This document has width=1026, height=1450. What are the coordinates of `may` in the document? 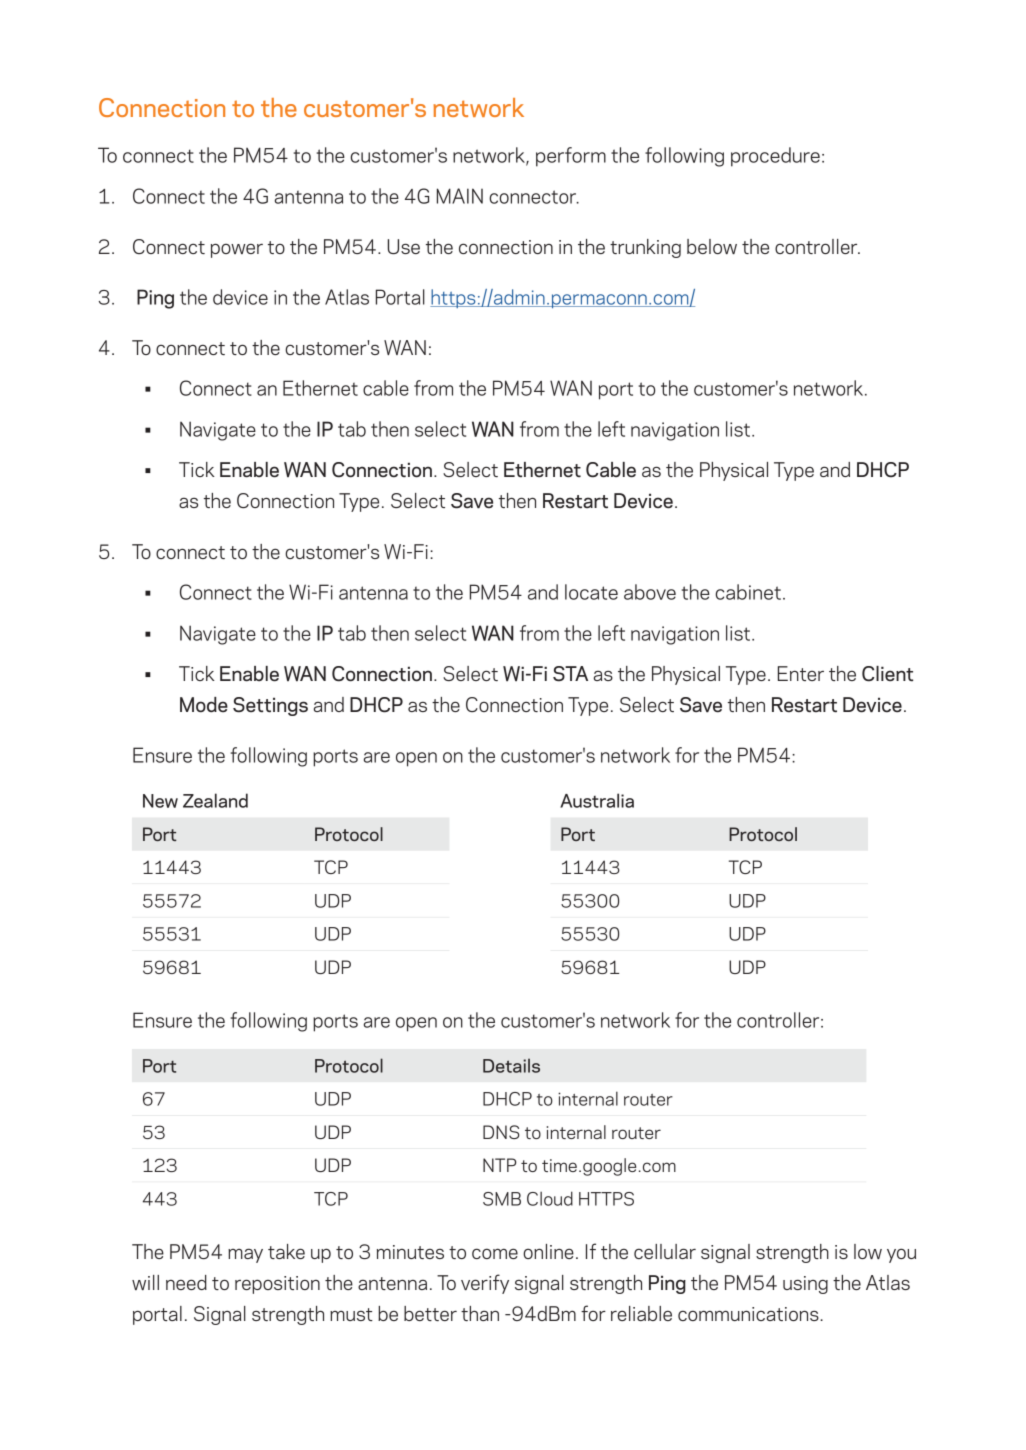 It's located at (245, 1255).
